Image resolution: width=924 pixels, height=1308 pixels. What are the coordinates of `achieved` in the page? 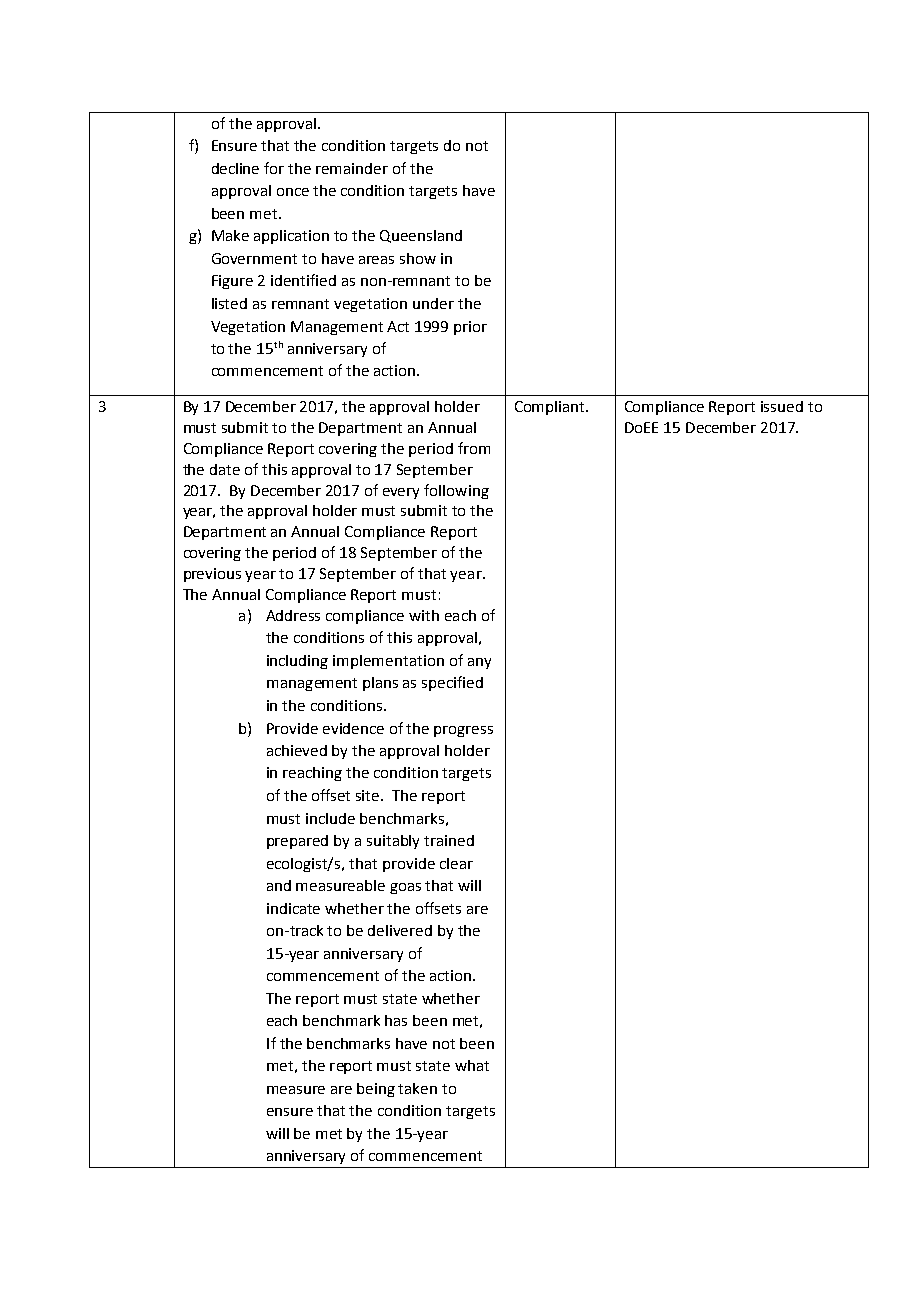 It's located at (297, 750).
